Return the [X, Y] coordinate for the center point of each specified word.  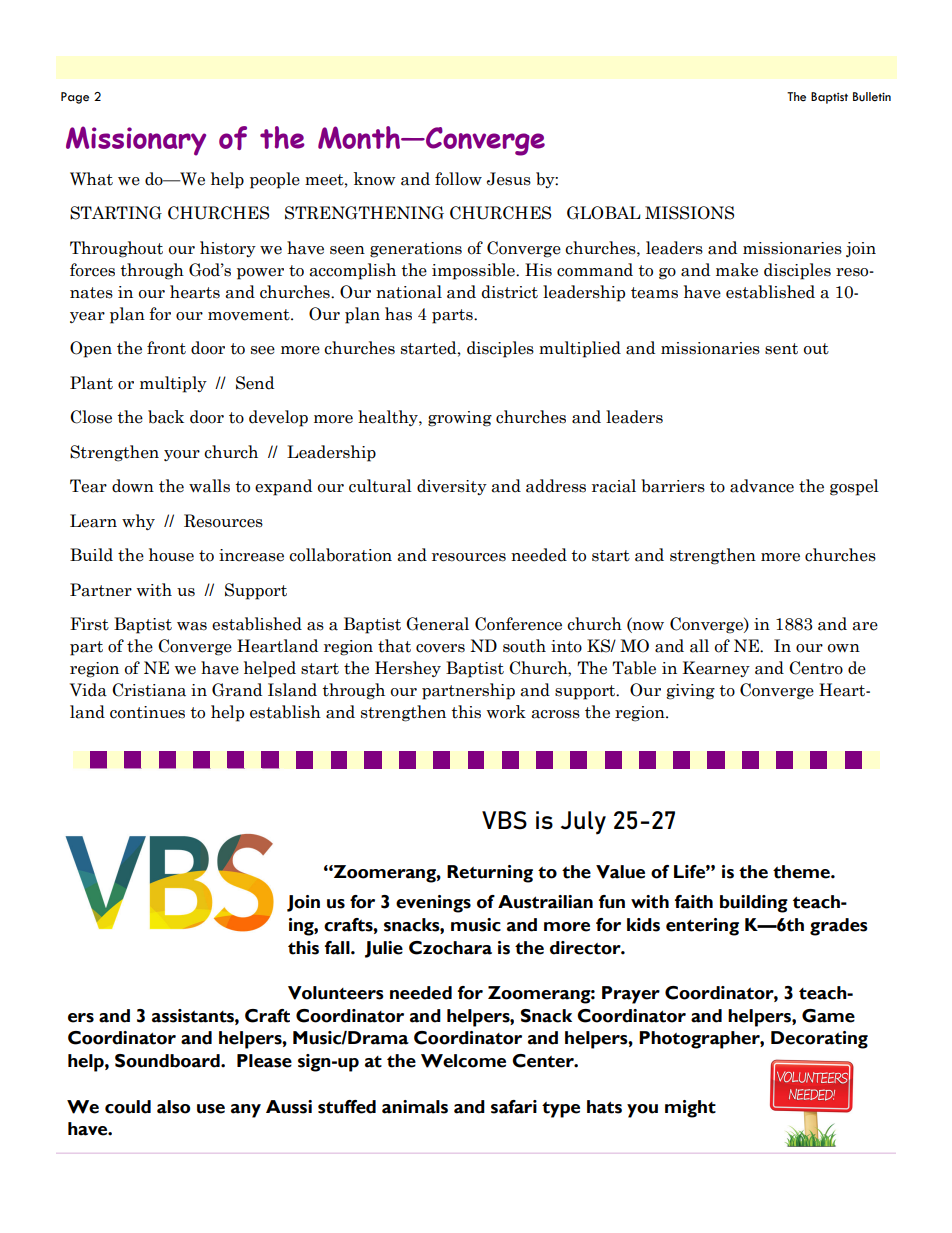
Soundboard [168, 1061]
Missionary [136, 141]
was [192, 626]
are [865, 626]
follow [458, 179]
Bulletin [872, 97]
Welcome [463, 1061]
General [437, 624]
